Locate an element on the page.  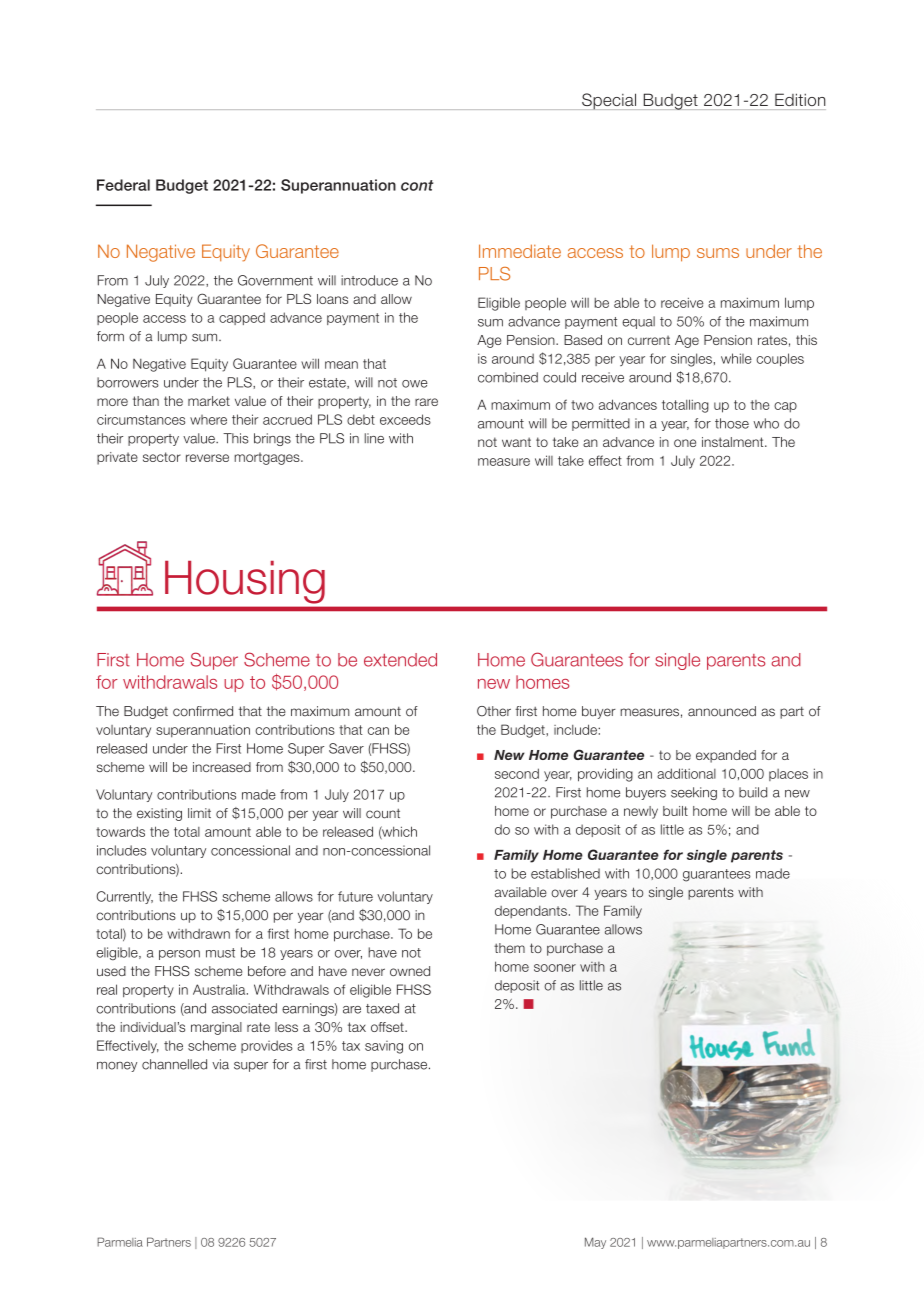
limit is located at coordinates (199, 813).
